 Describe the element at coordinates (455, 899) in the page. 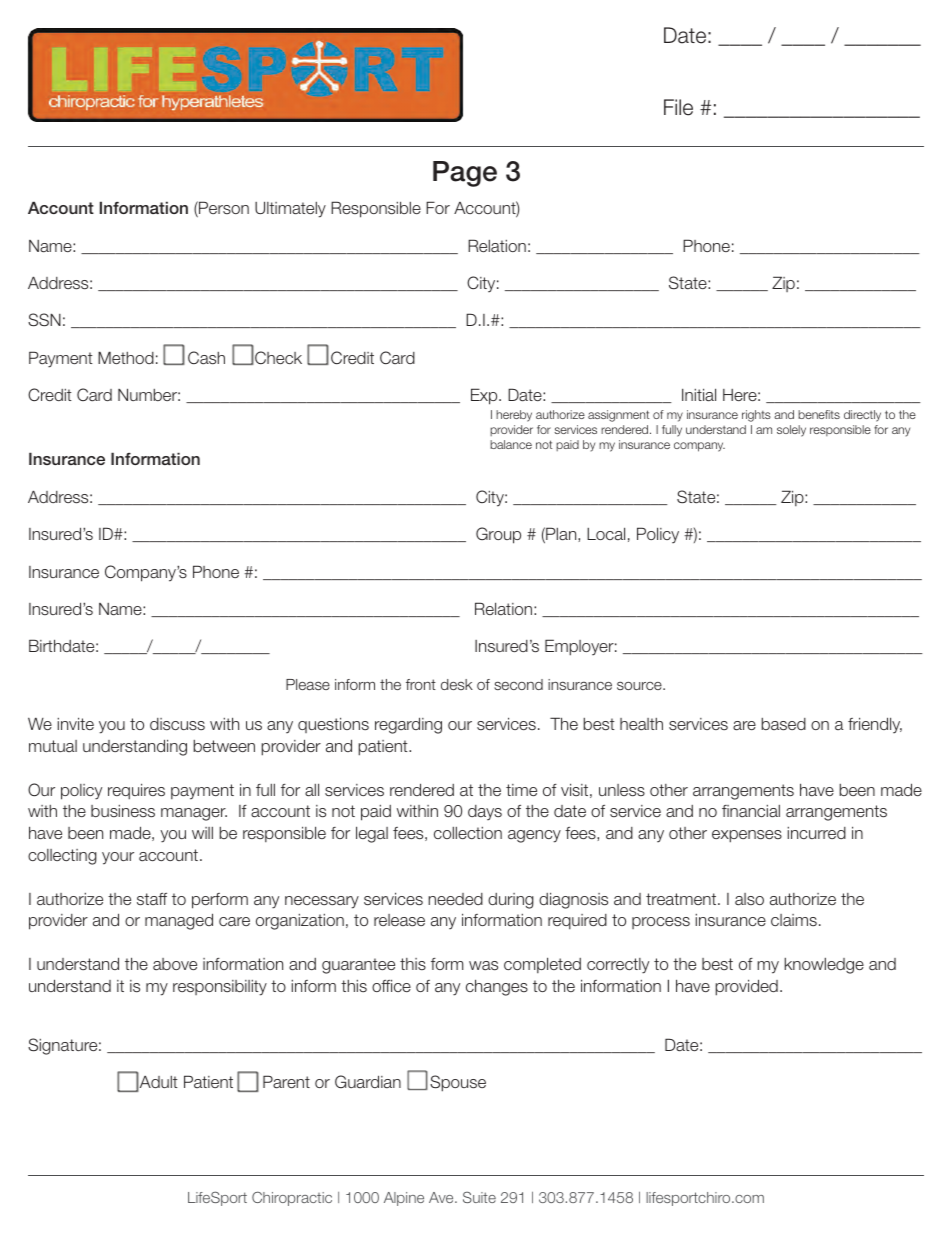

I see `needed` at that location.
